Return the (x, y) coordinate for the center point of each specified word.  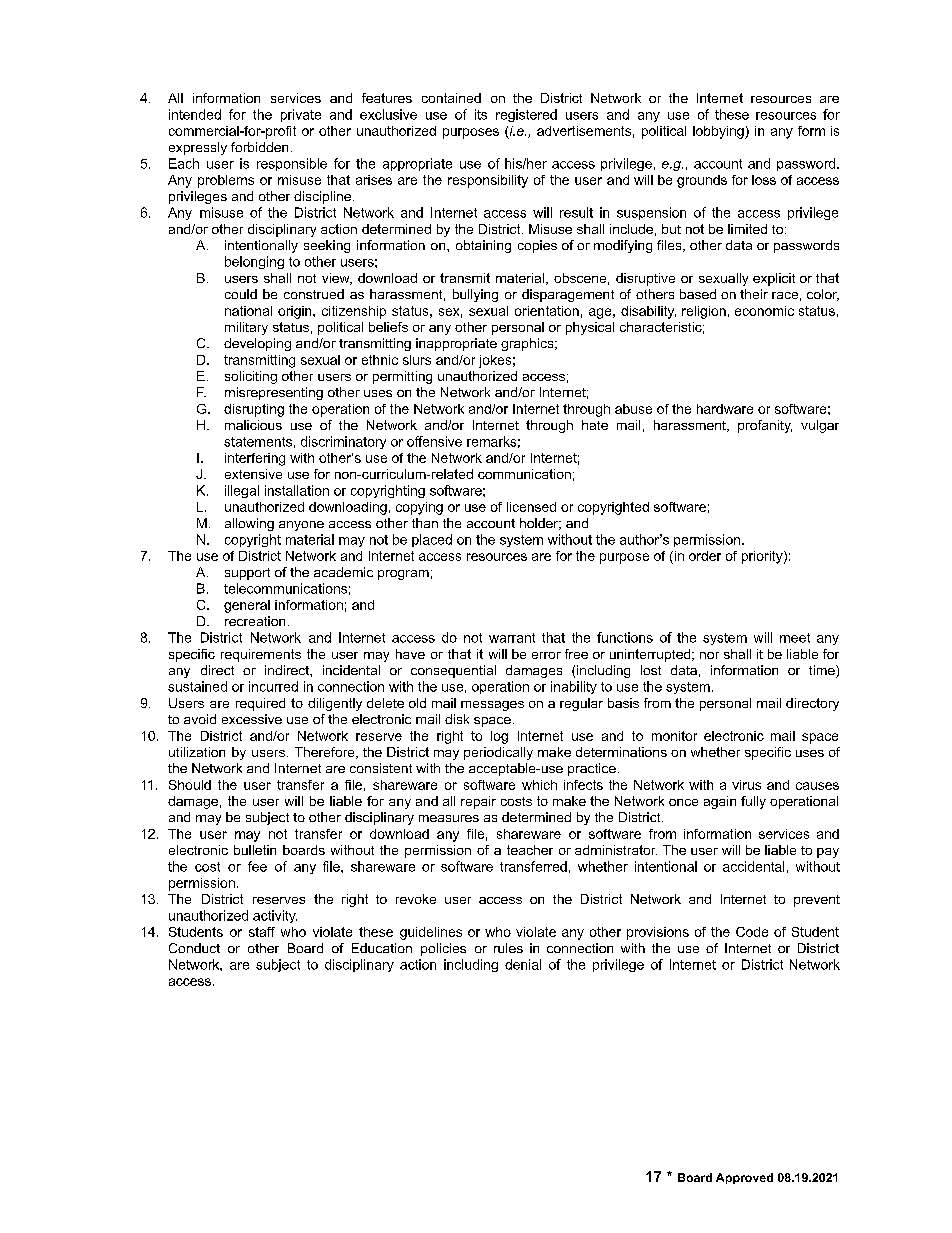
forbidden (259, 147)
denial (523, 964)
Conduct (194, 948)
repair (478, 802)
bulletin (255, 850)
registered (526, 115)
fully (753, 802)
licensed (531, 507)
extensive (253, 474)
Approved (744, 1178)
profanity (765, 426)
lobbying (719, 132)
